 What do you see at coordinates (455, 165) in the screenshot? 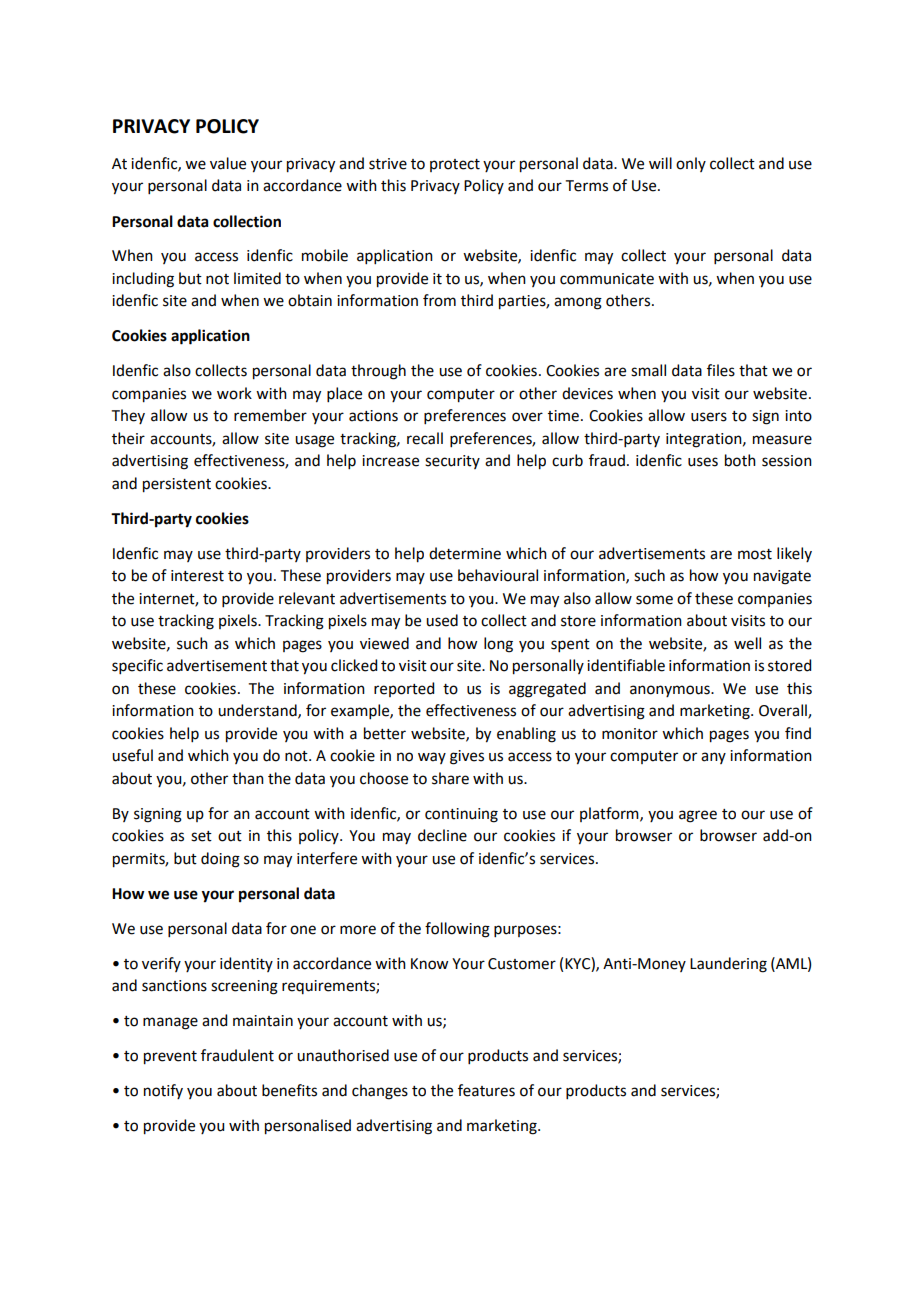
I see `protect` at bounding box center [455, 165].
